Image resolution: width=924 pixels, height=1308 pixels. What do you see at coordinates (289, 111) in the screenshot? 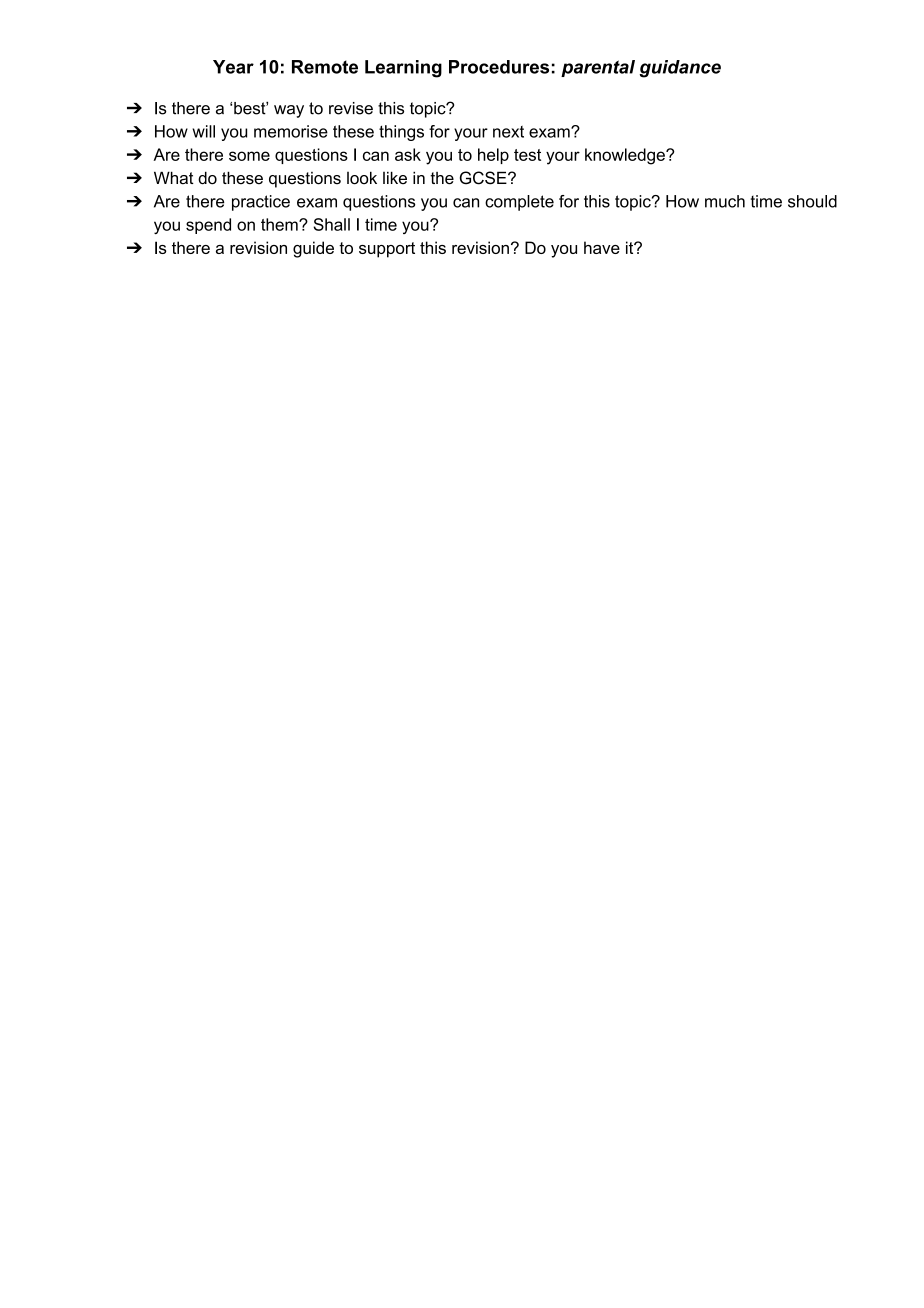
I see `way` at bounding box center [289, 111].
